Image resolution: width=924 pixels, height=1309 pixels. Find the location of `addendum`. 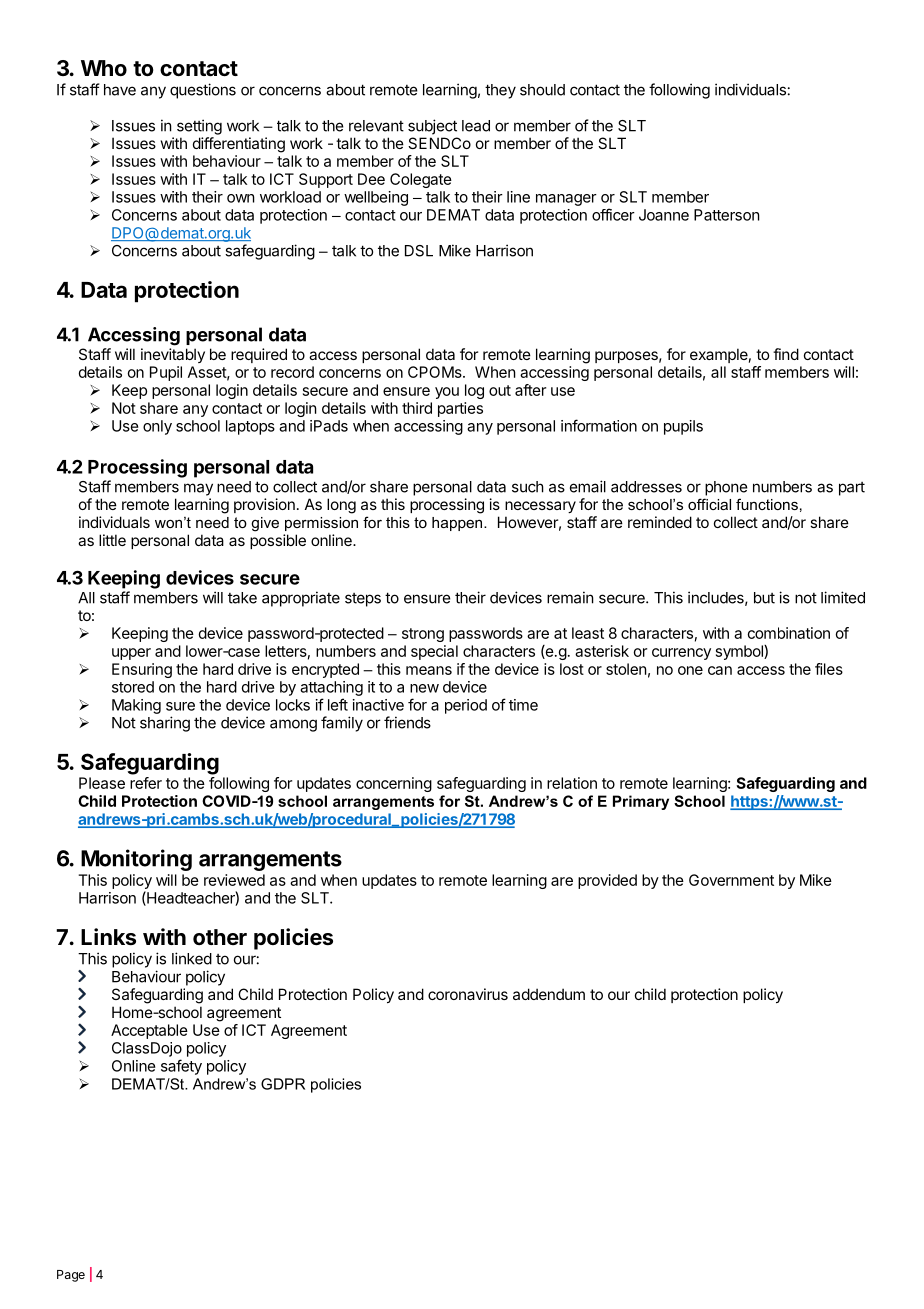

addendum is located at coordinates (549, 994).
